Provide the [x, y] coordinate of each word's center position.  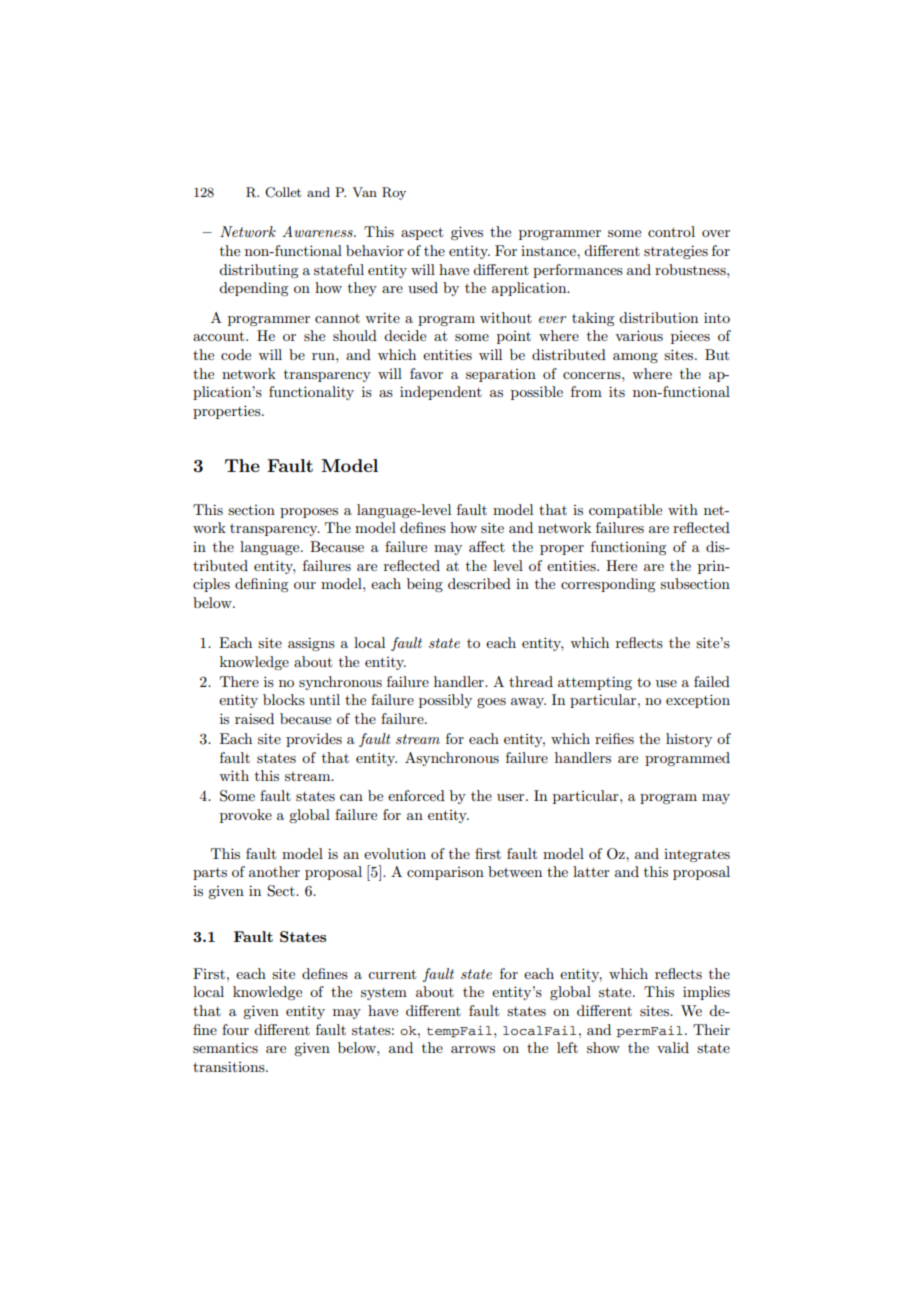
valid [673, 1047]
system [384, 994]
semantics [225, 1047]
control [671, 231]
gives [467, 233]
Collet [283, 192]
